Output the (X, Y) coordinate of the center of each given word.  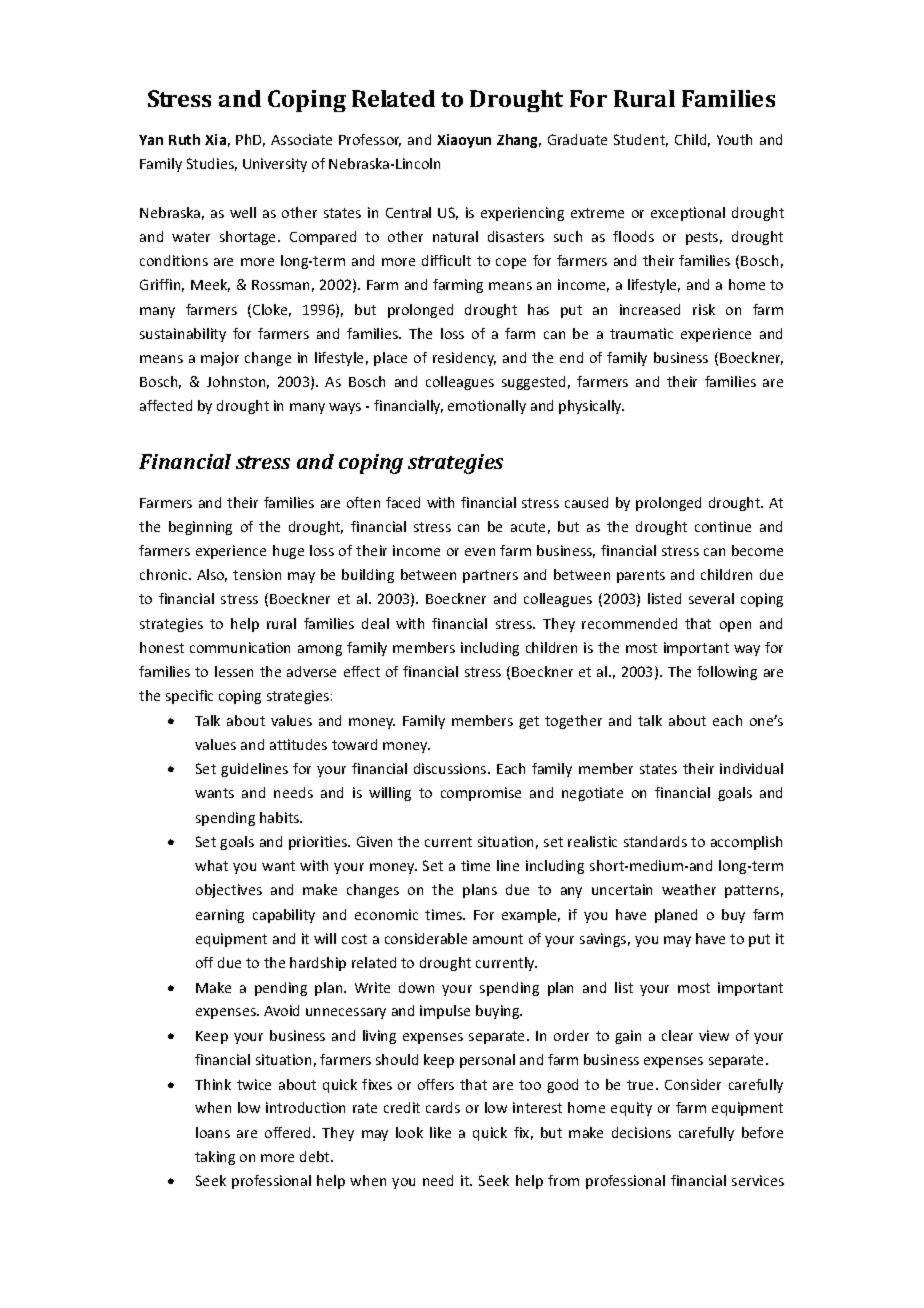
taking (215, 1158)
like (440, 1132)
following (727, 673)
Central (408, 212)
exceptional (688, 214)
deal (375, 623)
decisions (641, 1132)
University (275, 165)
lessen (234, 671)
